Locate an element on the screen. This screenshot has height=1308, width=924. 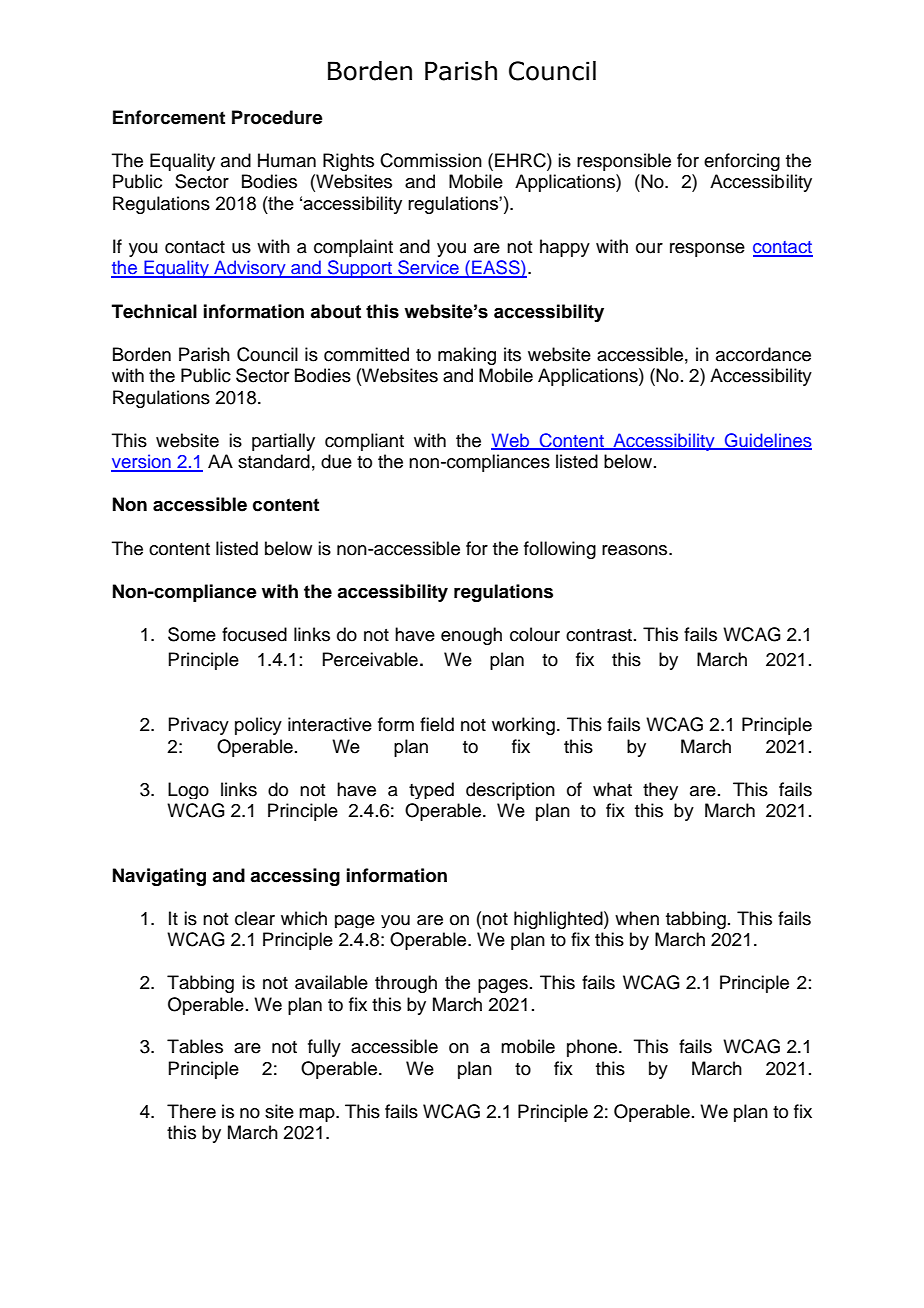
contrast is located at coordinates (599, 635).
